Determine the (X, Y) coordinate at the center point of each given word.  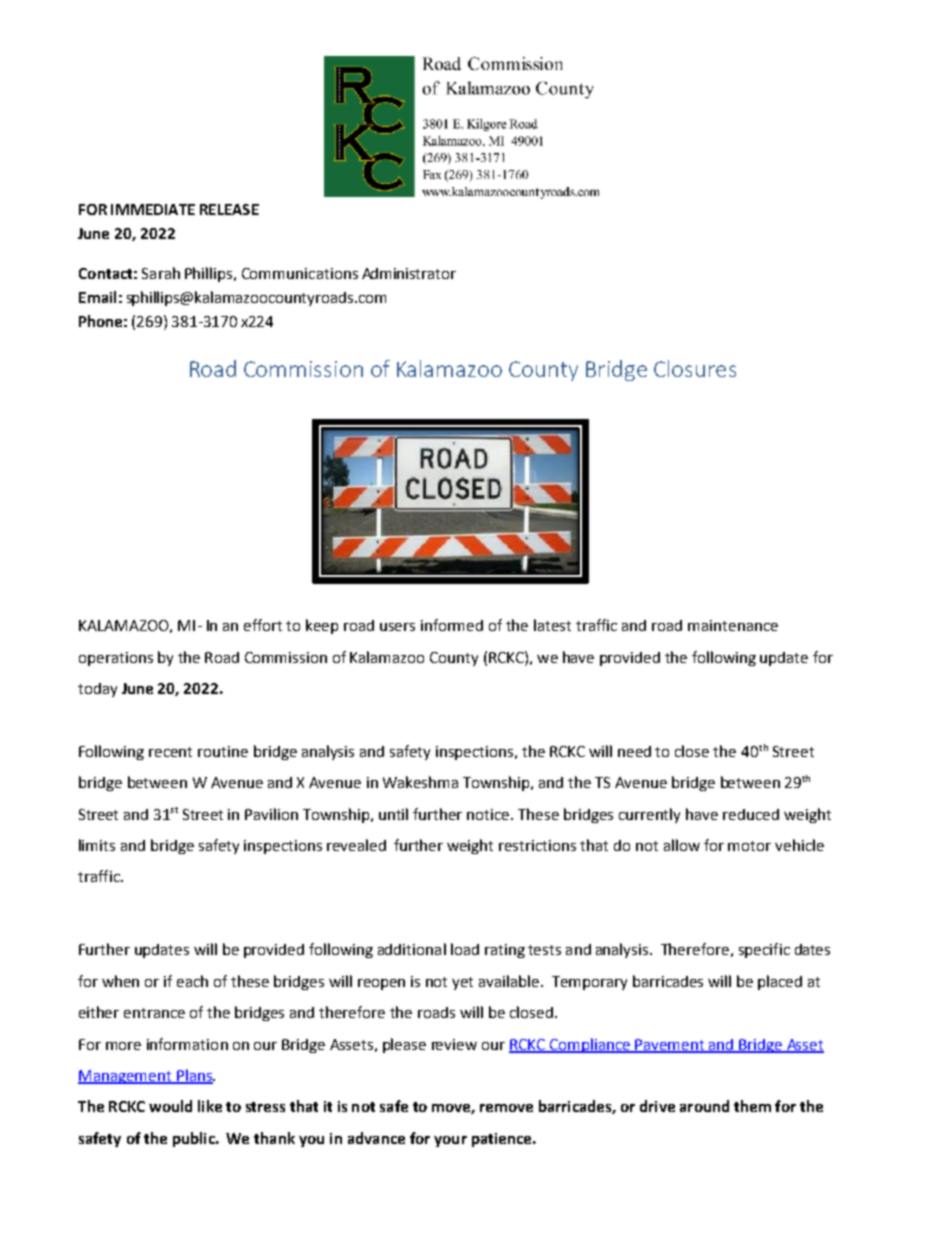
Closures (695, 368)
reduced (751, 814)
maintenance (733, 625)
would (170, 1106)
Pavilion (271, 814)
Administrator (409, 273)
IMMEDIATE (153, 209)
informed (452, 625)
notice (489, 814)
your (450, 1141)
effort (263, 625)
